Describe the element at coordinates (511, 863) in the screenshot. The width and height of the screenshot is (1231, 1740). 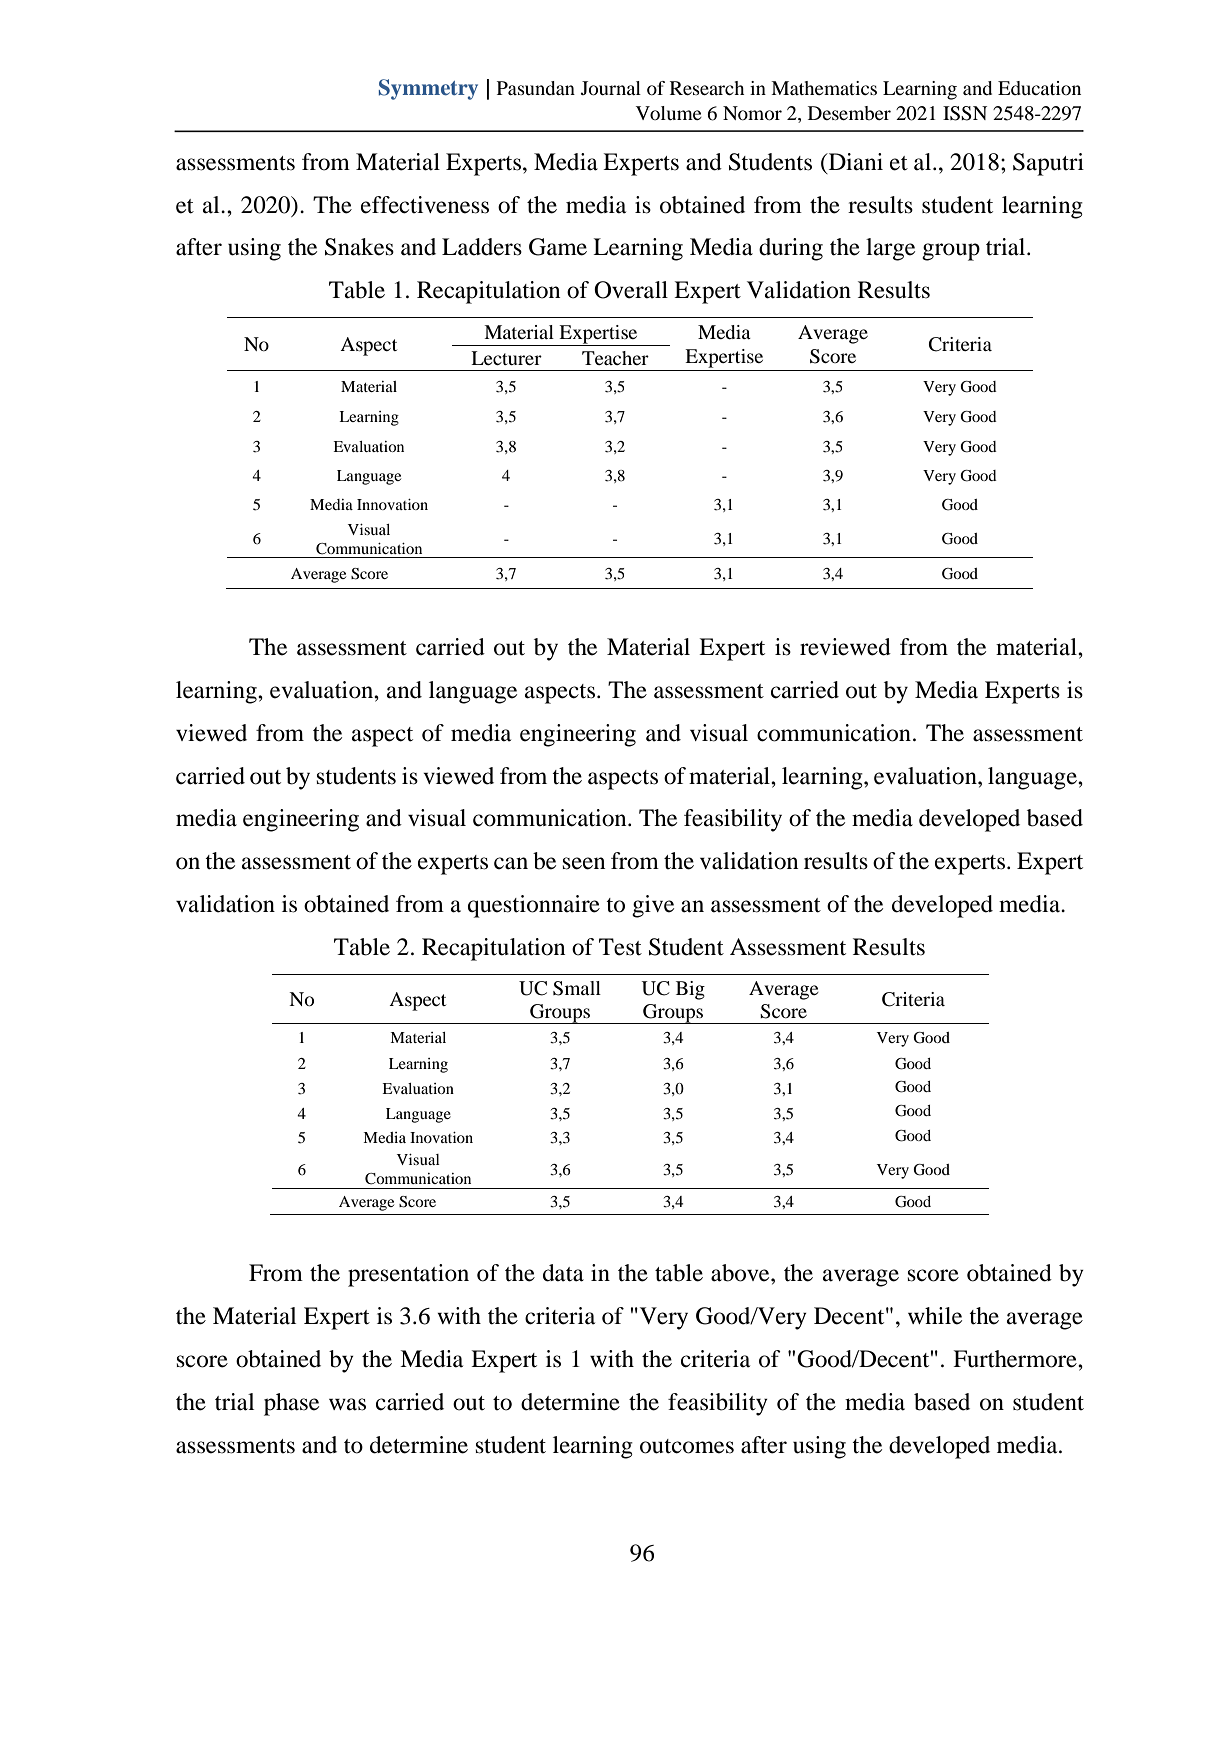
I see `can` at that location.
